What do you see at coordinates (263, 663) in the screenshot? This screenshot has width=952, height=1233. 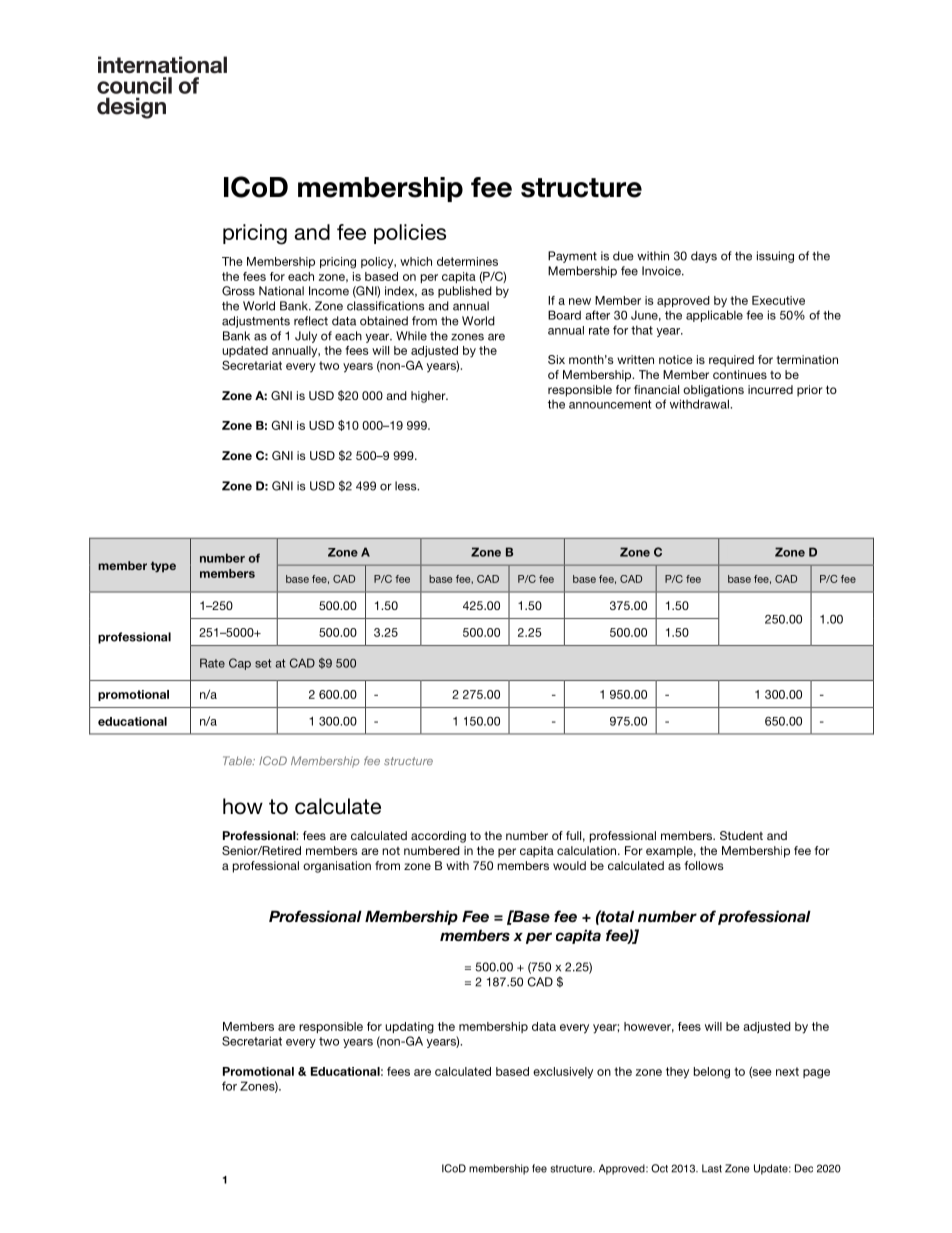 I see `set` at bounding box center [263, 663].
